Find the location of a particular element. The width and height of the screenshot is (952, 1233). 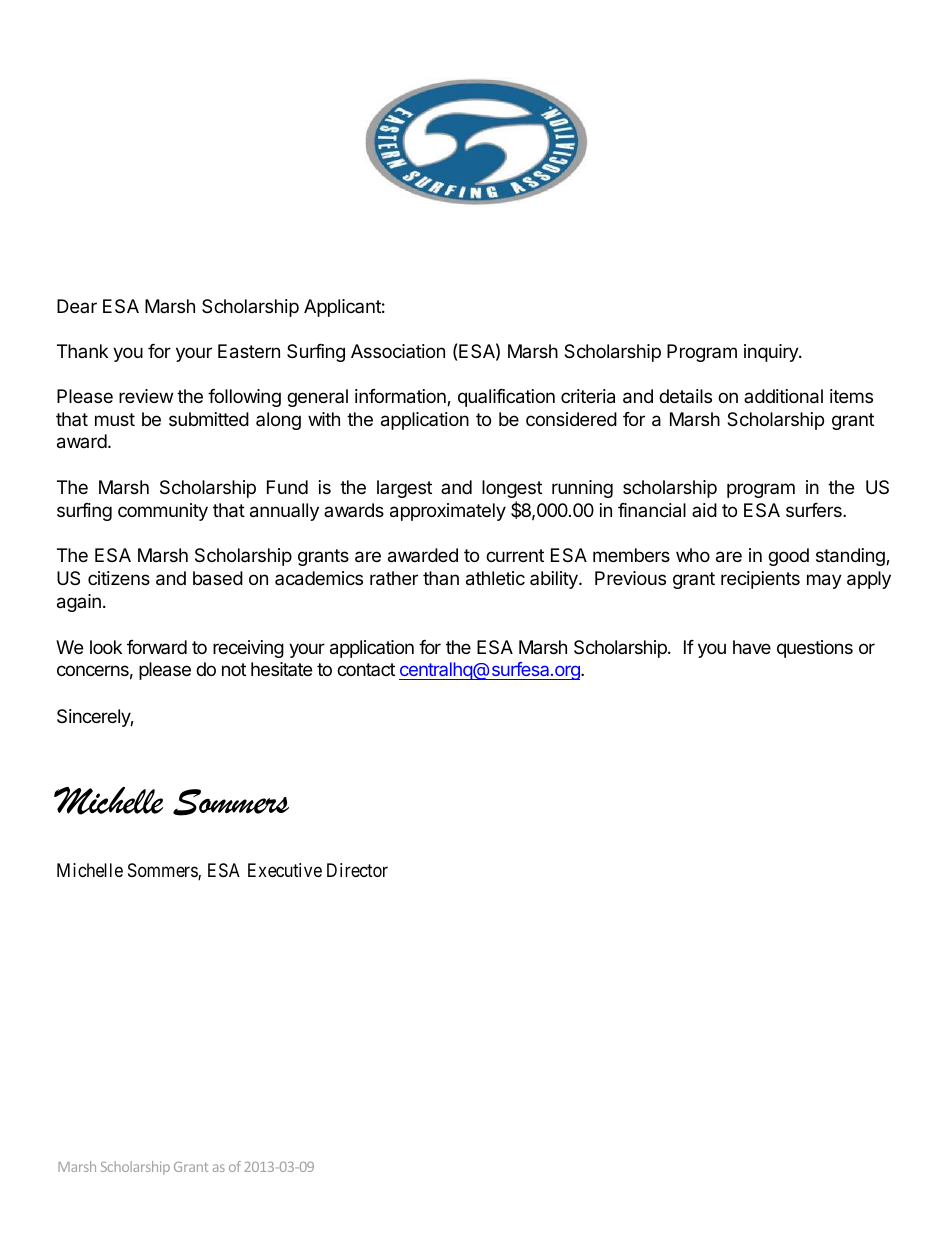

contact is located at coordinates (366, 669).
